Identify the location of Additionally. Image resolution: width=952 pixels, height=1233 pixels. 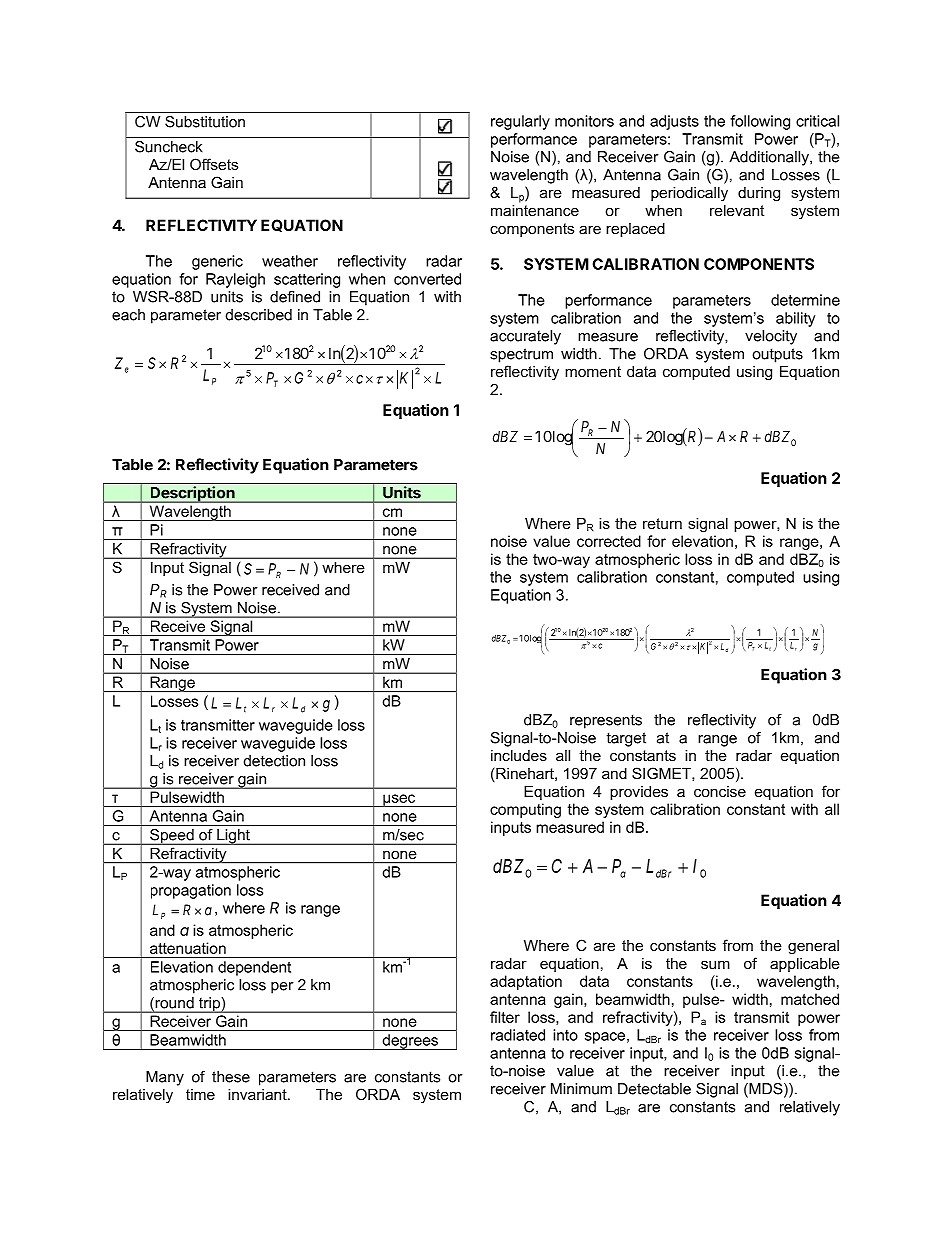
(770, 158).
